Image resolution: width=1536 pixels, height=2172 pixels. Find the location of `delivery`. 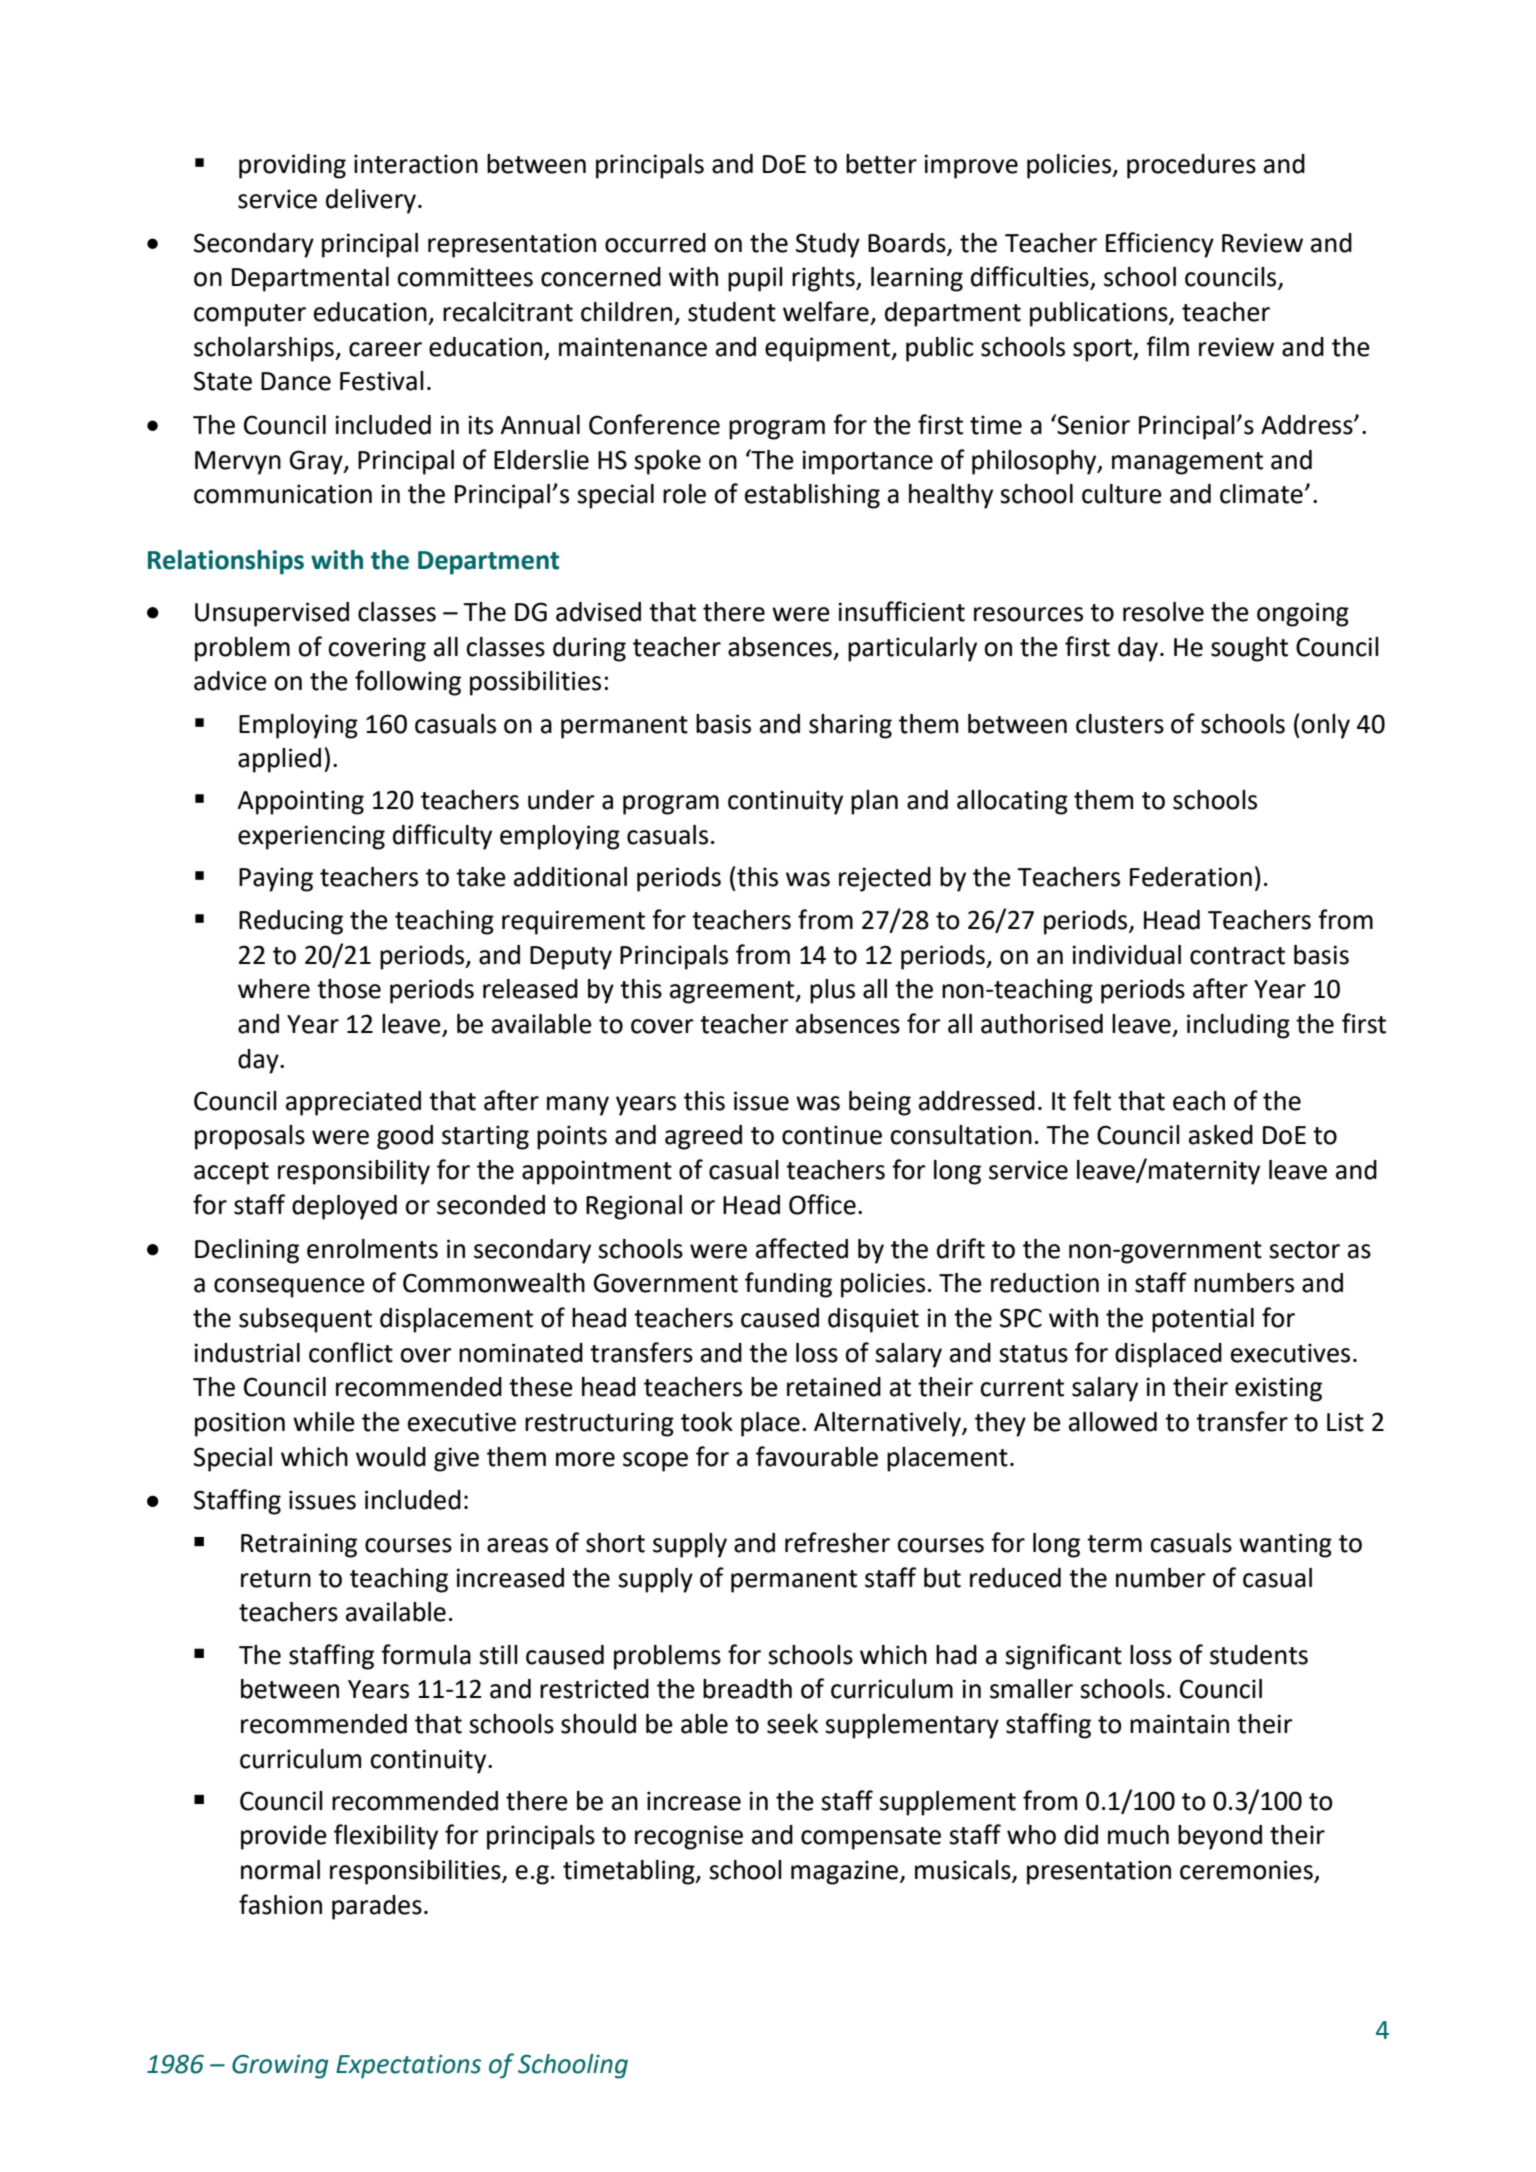

delivery is located at coordinates (371, 201).
